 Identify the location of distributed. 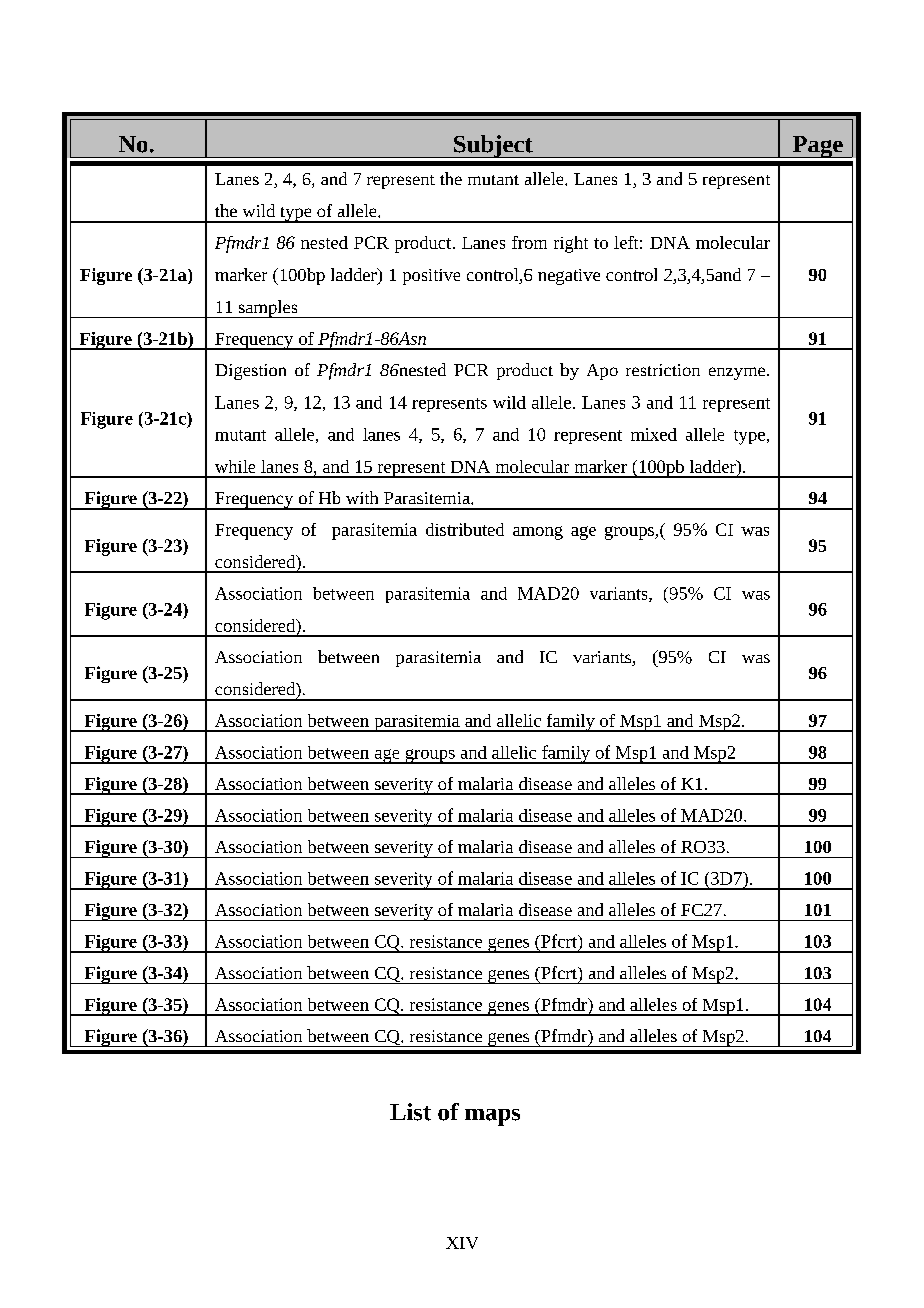
(465, 529).
